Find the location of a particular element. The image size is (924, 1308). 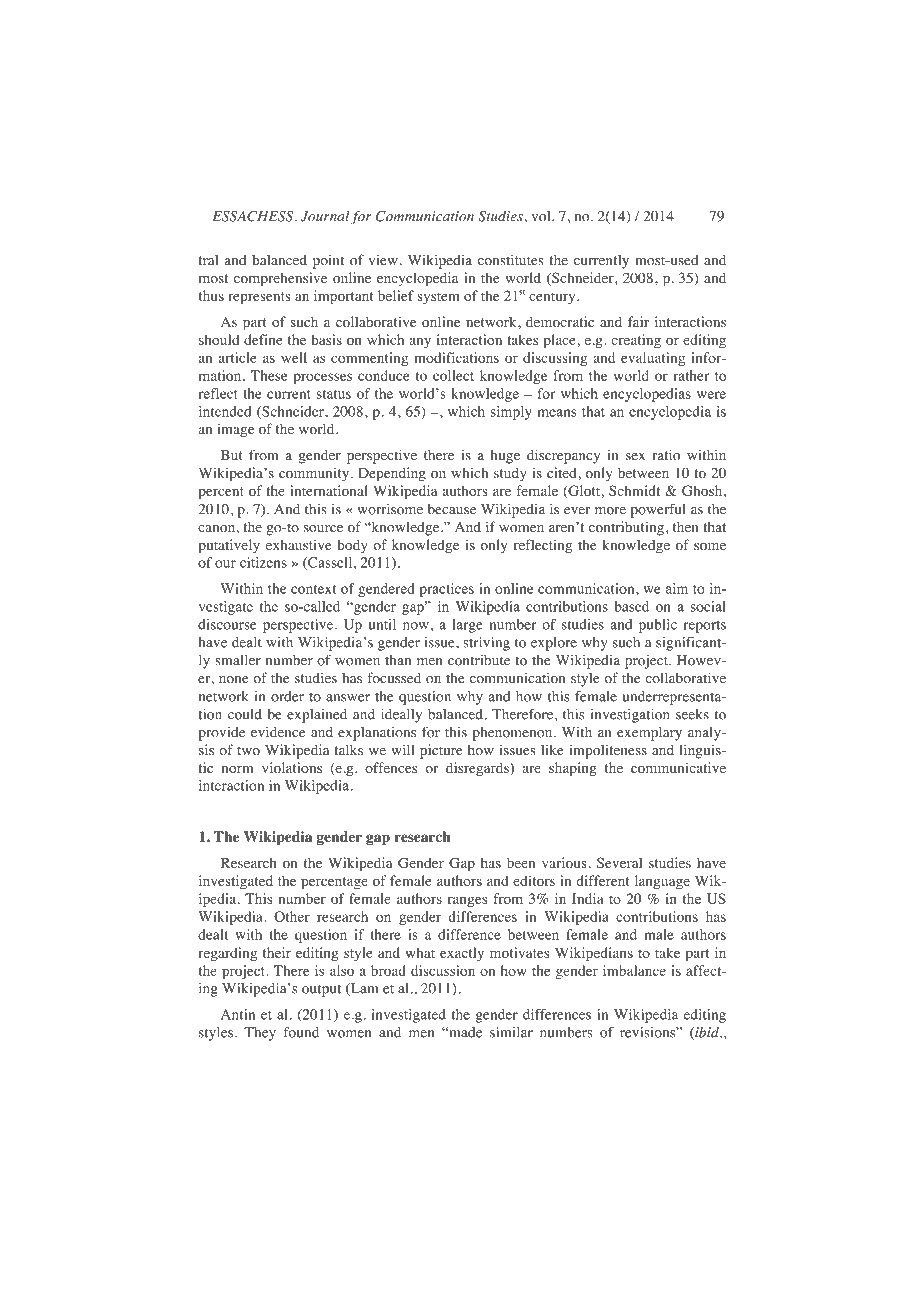

discussion is located at coordinates (443, 970).
